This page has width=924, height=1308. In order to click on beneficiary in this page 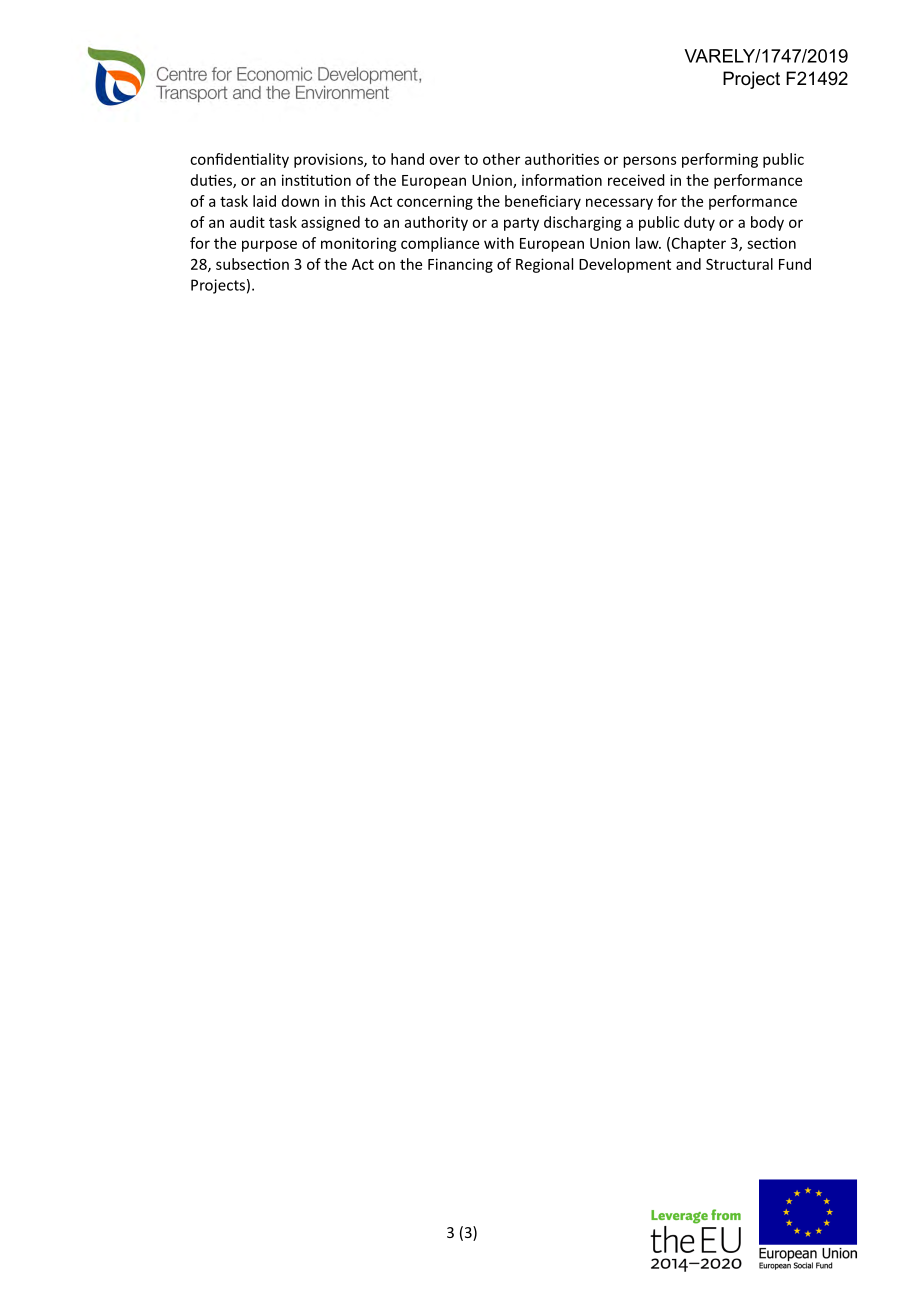, I will do `click(543, 202)`.
